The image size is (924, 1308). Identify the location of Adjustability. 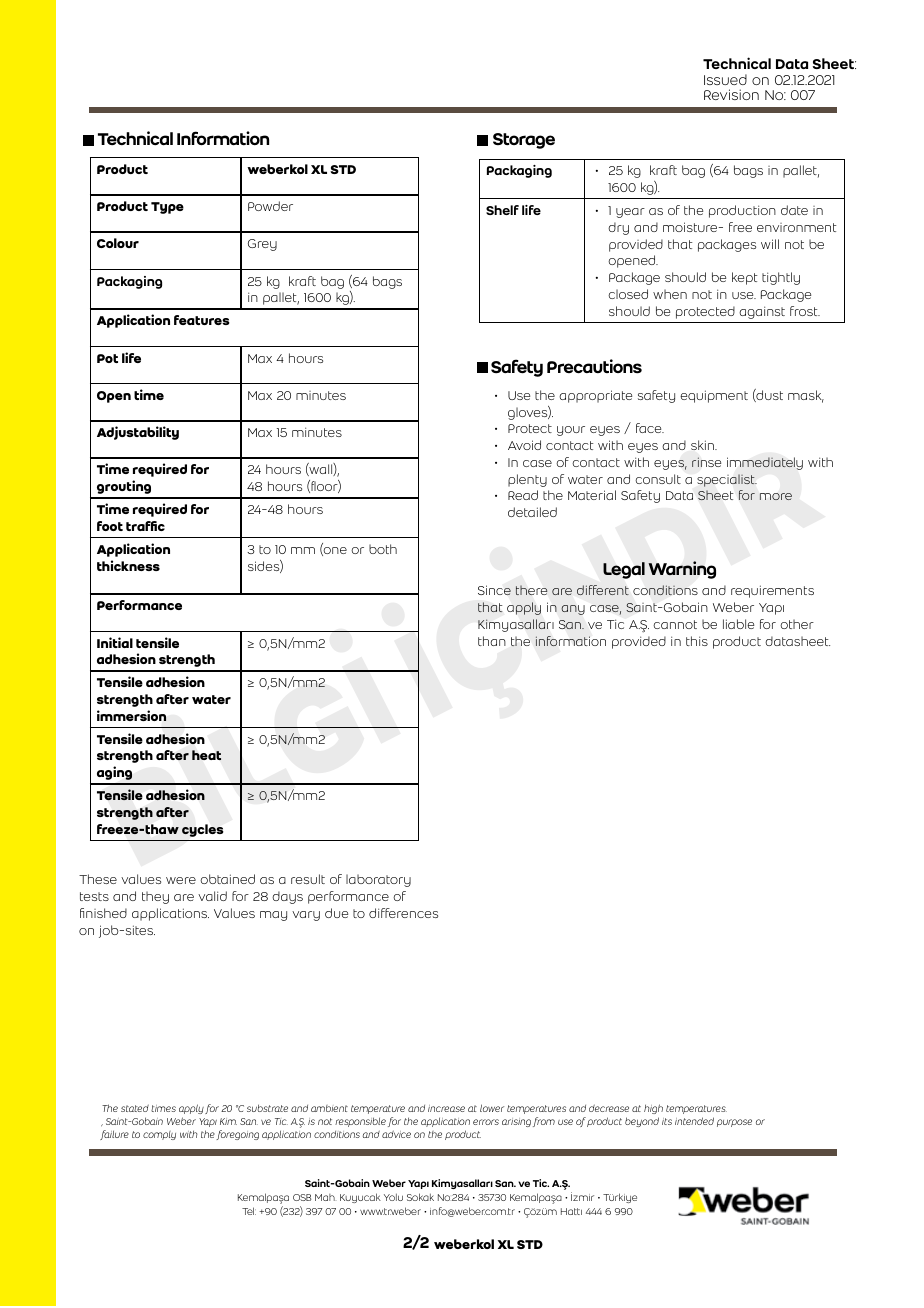
(138, 433).
